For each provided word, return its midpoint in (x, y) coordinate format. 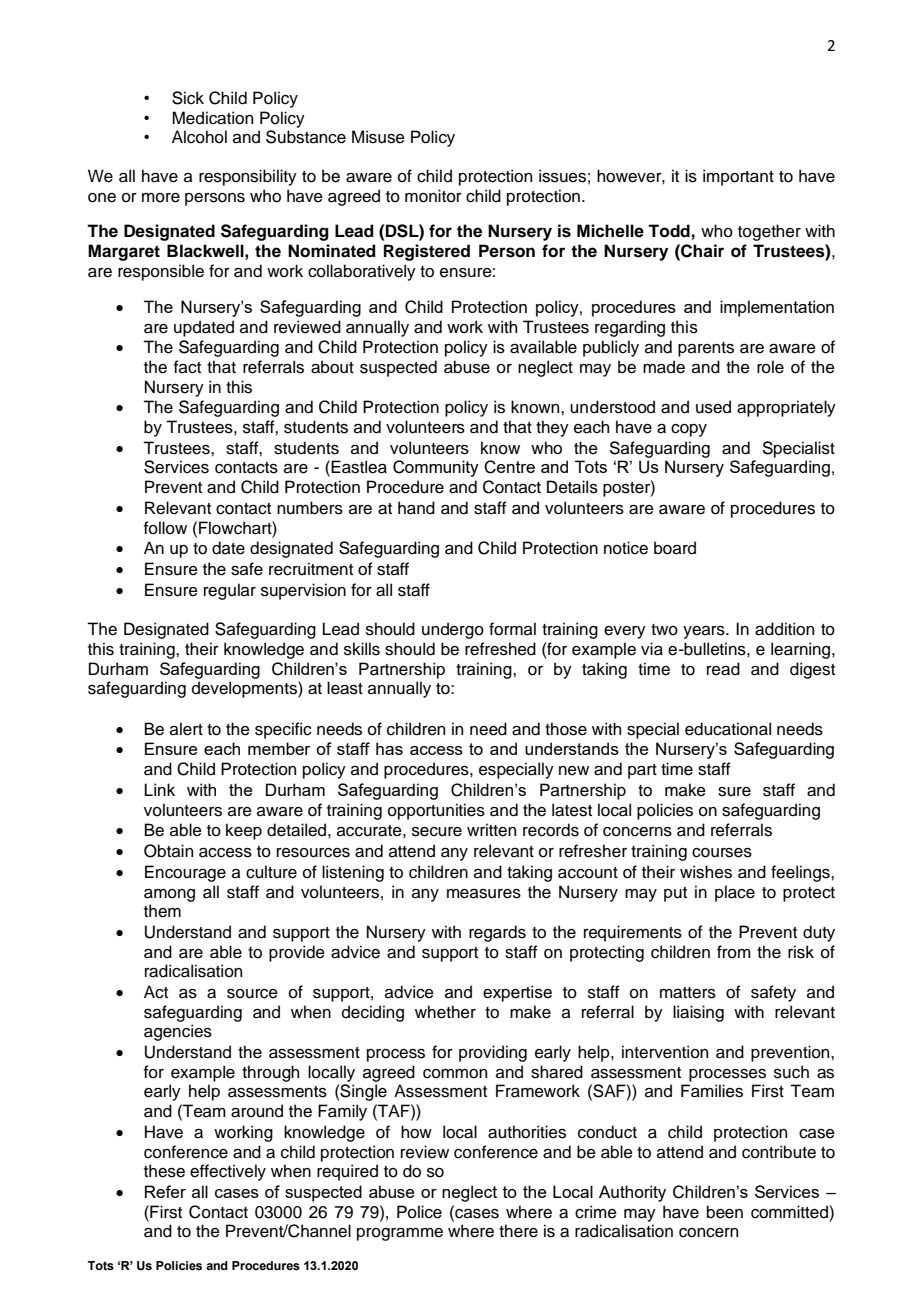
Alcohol (199, 137)
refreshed (500, 649)
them (162, 911)
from (734, 952)
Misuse (378, 137)
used (713, 407)
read (723, 669)
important (738, 177)
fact (187, 367)
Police (419, 1212)
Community (436, 468)
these (164, 1171)
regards (497, 933)
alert (186, 729)
